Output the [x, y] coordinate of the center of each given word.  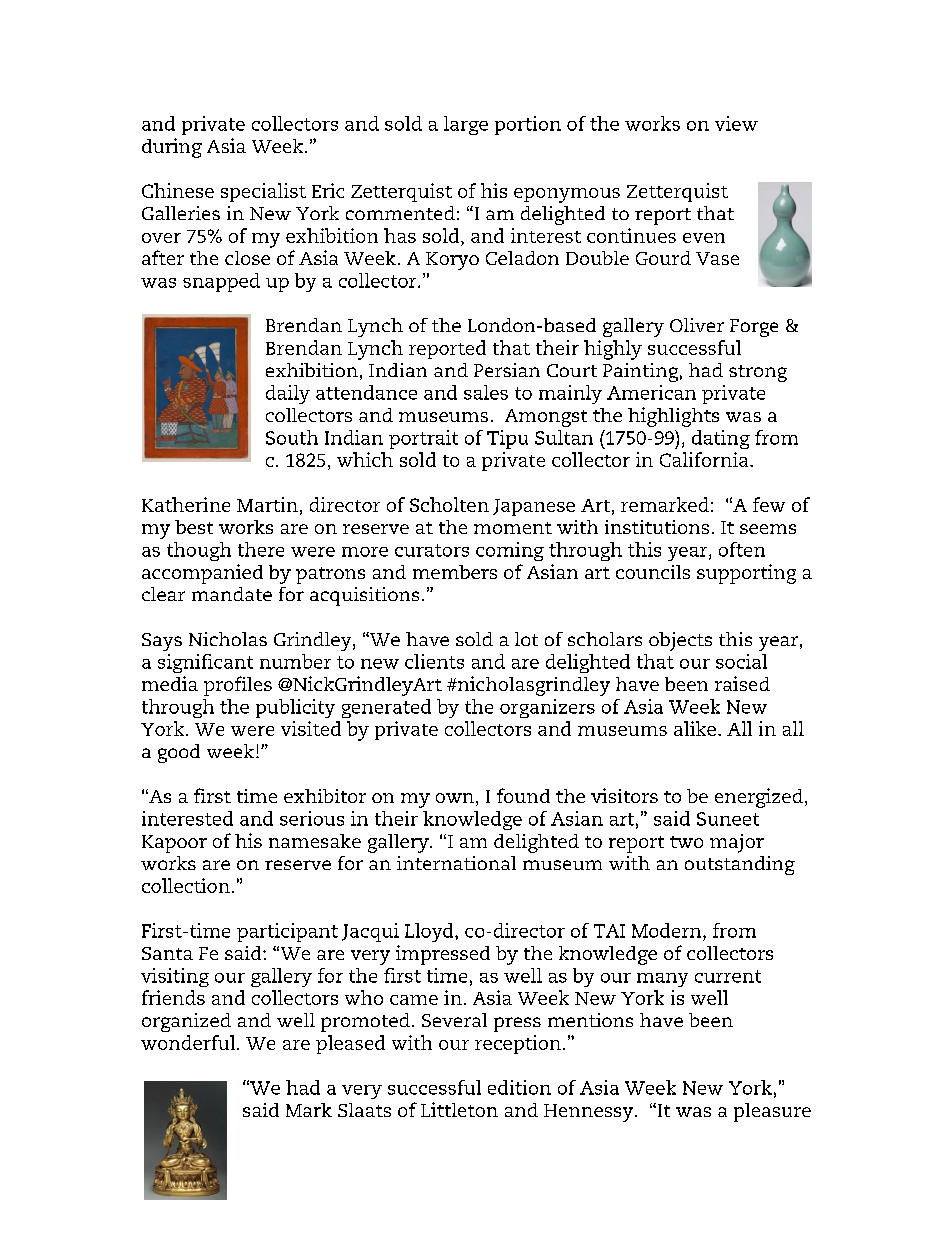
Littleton [459, 1109]
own [455, 798]
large [466, 125]
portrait [423, 439]
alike [696, 728]
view [736, 123]
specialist [263, 192]
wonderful [189, 1042]
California [705, 459]
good [179, 753]
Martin [267, 504]
